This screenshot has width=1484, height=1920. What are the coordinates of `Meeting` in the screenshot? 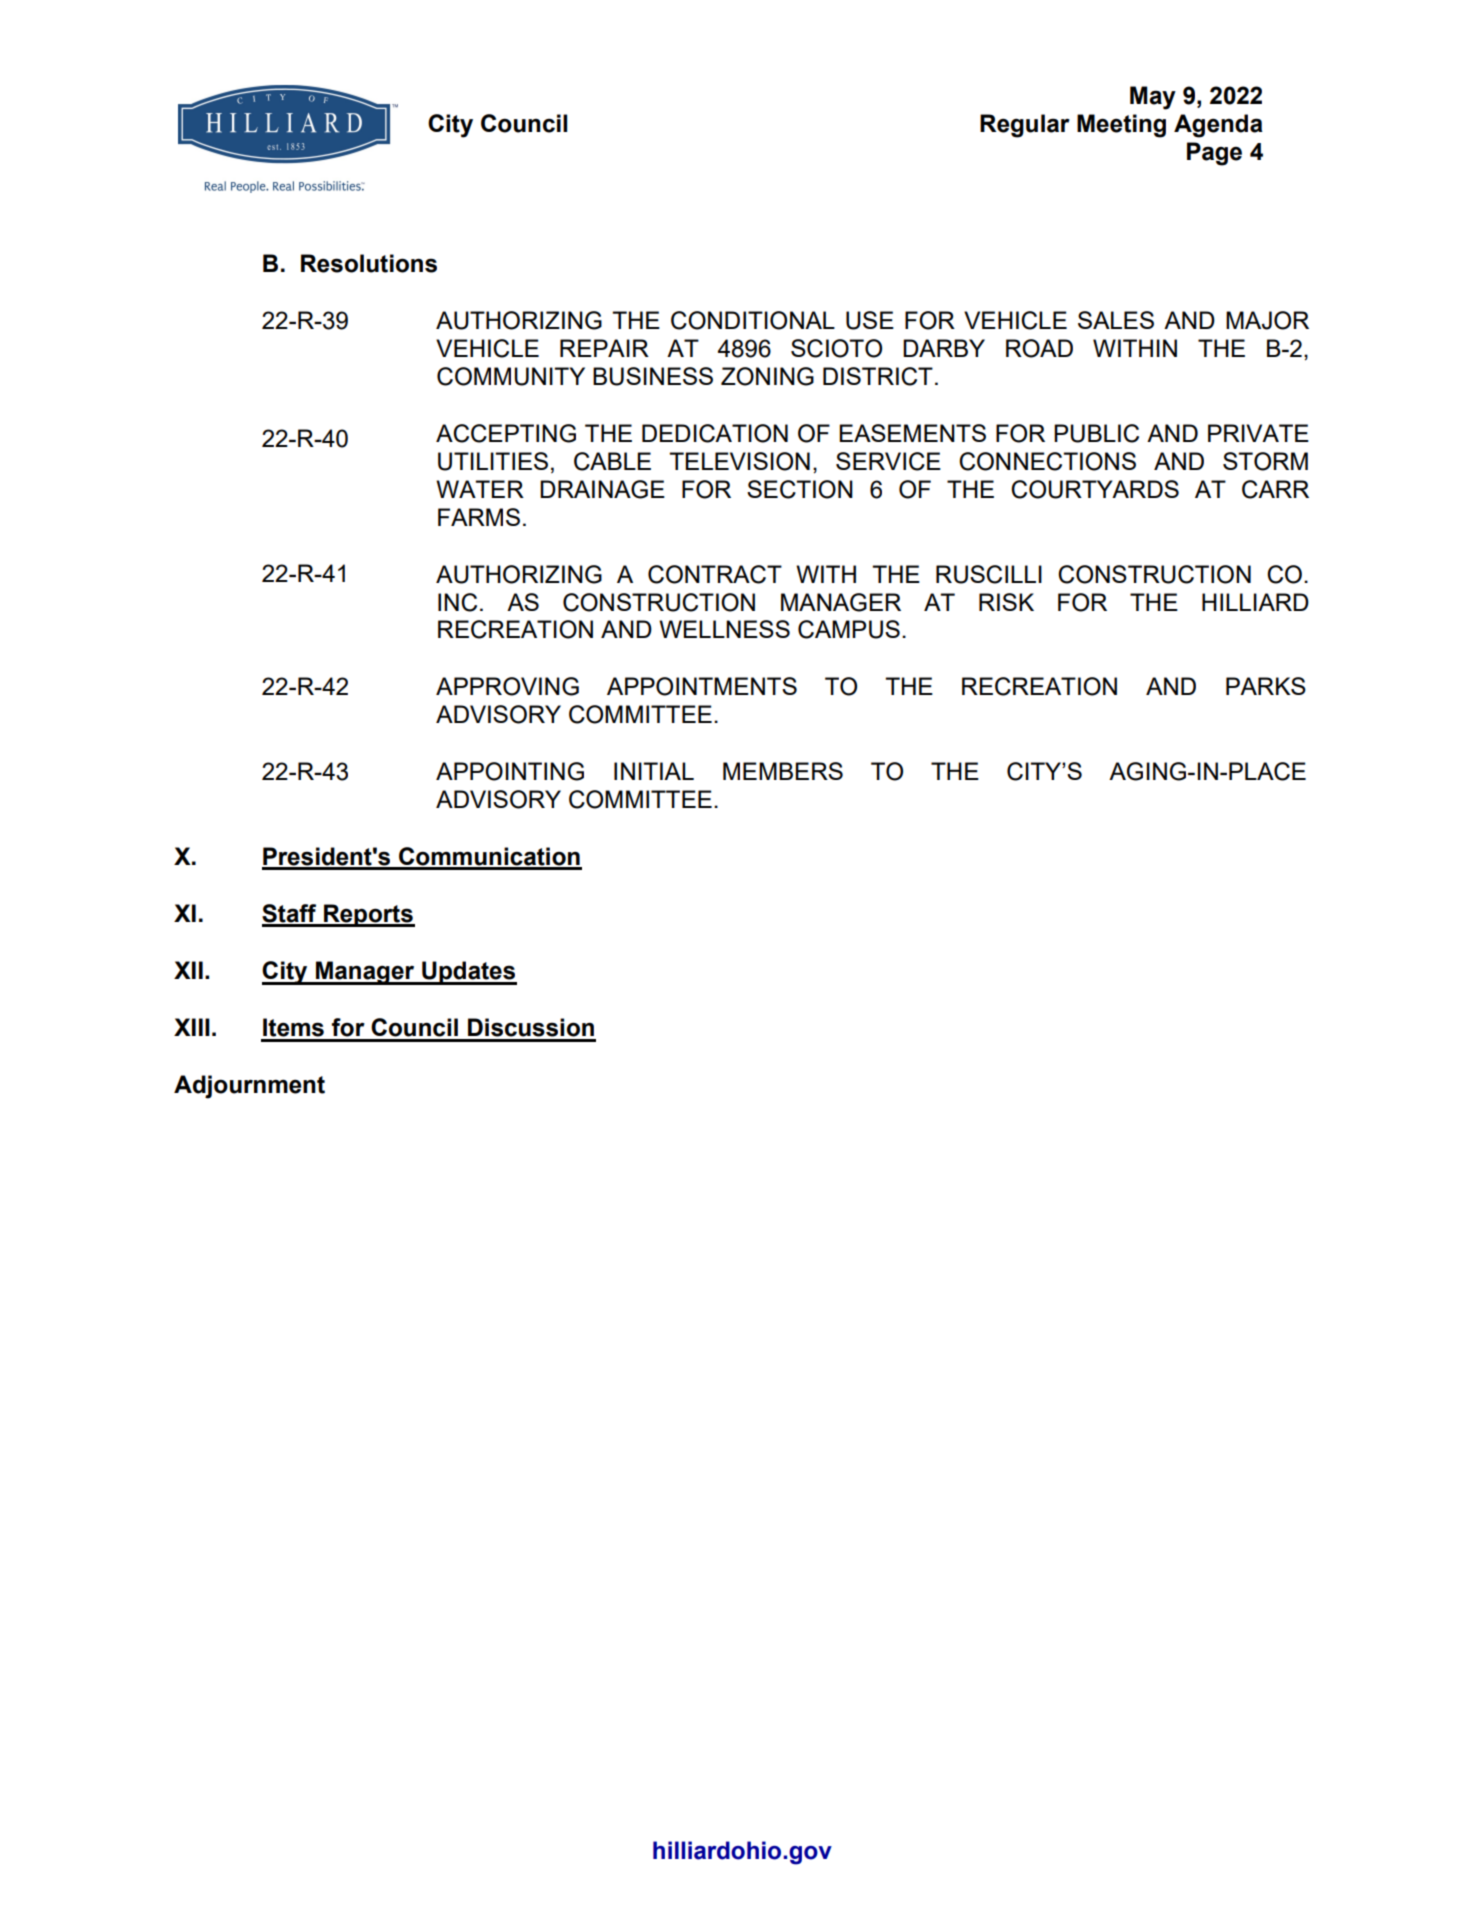 It's located at (1121, 126).
